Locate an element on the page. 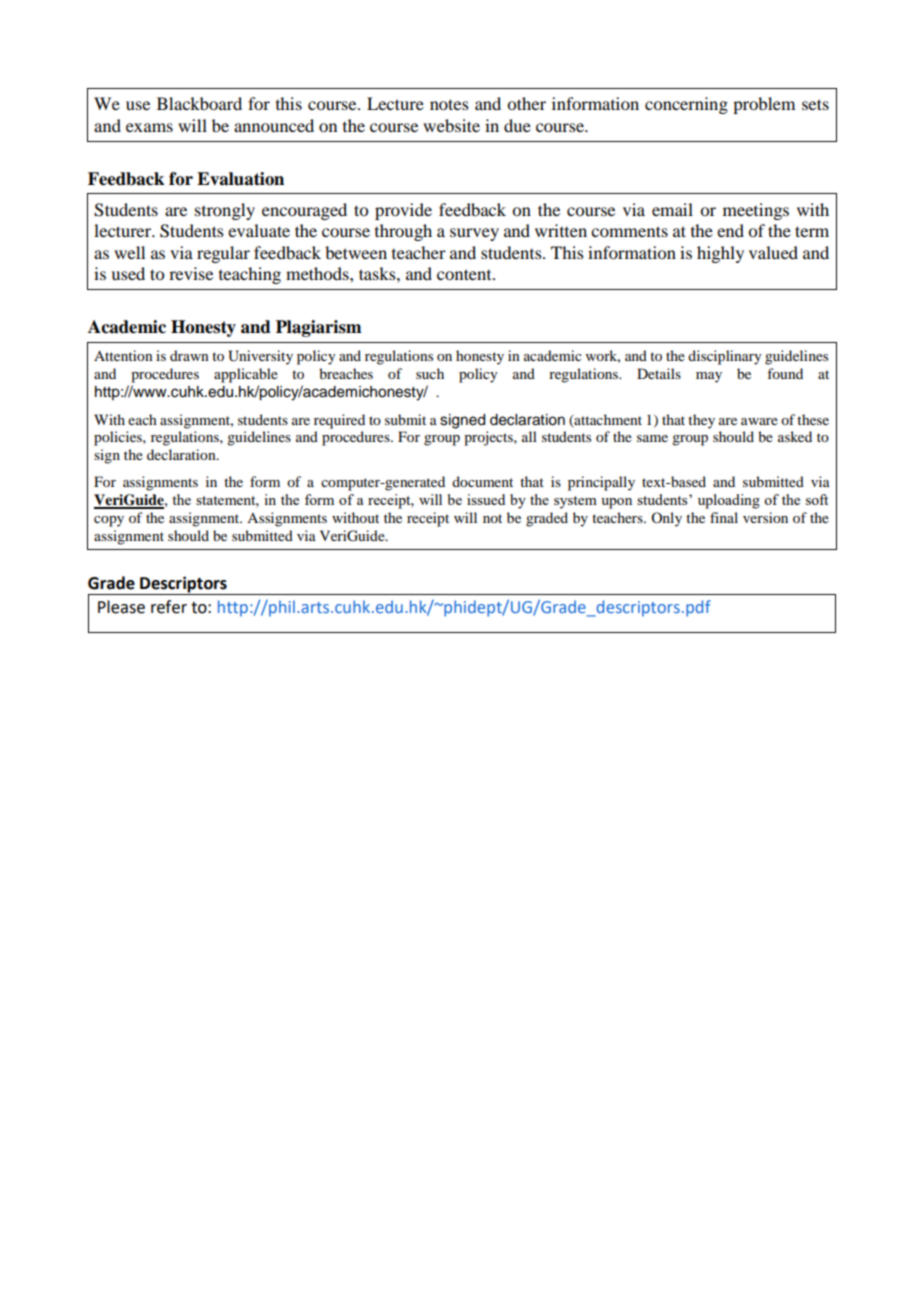 This image has height=1307, width=924. refer is located at coordinates (169, 607).
